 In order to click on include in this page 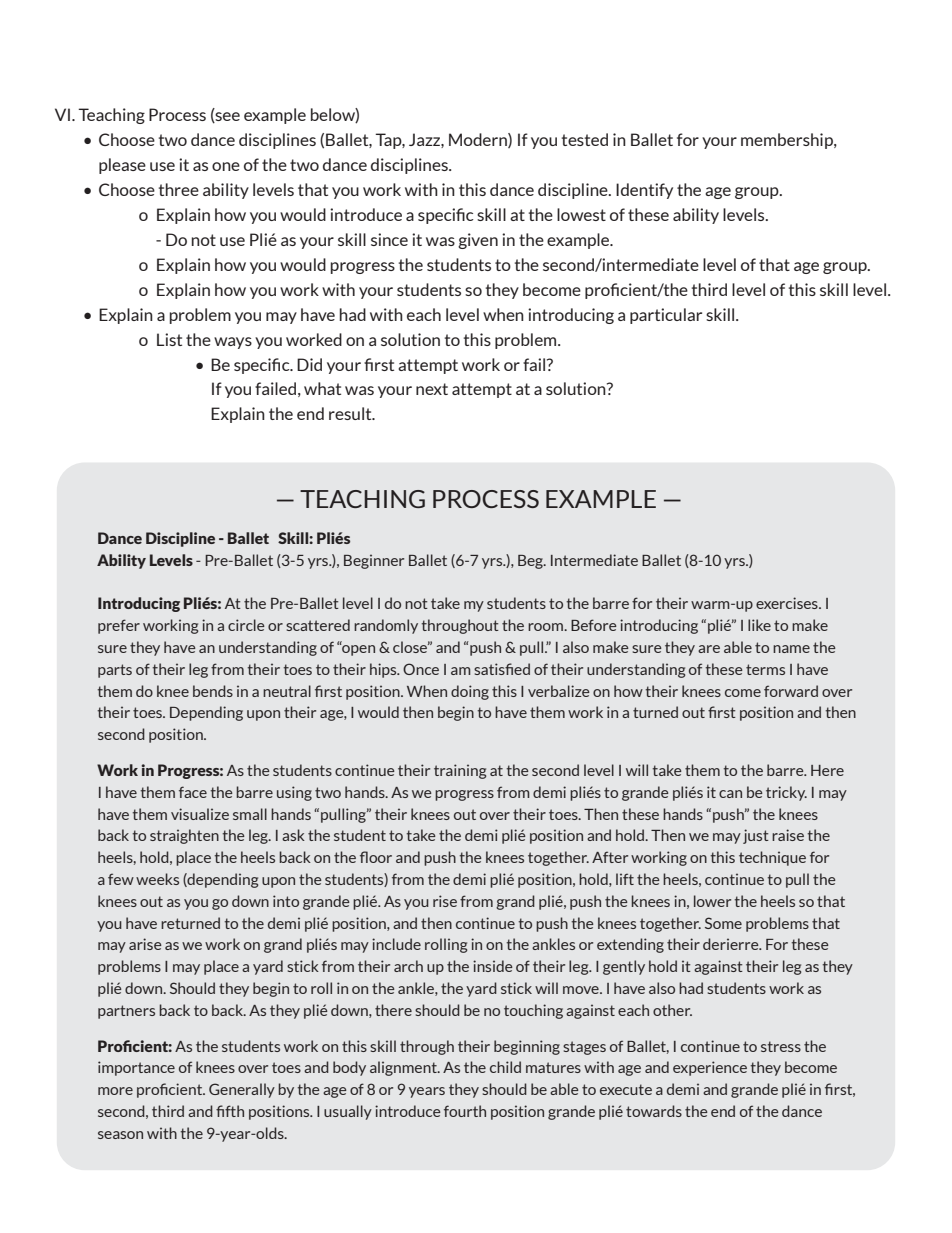, I will do `click(396, 944)`.
